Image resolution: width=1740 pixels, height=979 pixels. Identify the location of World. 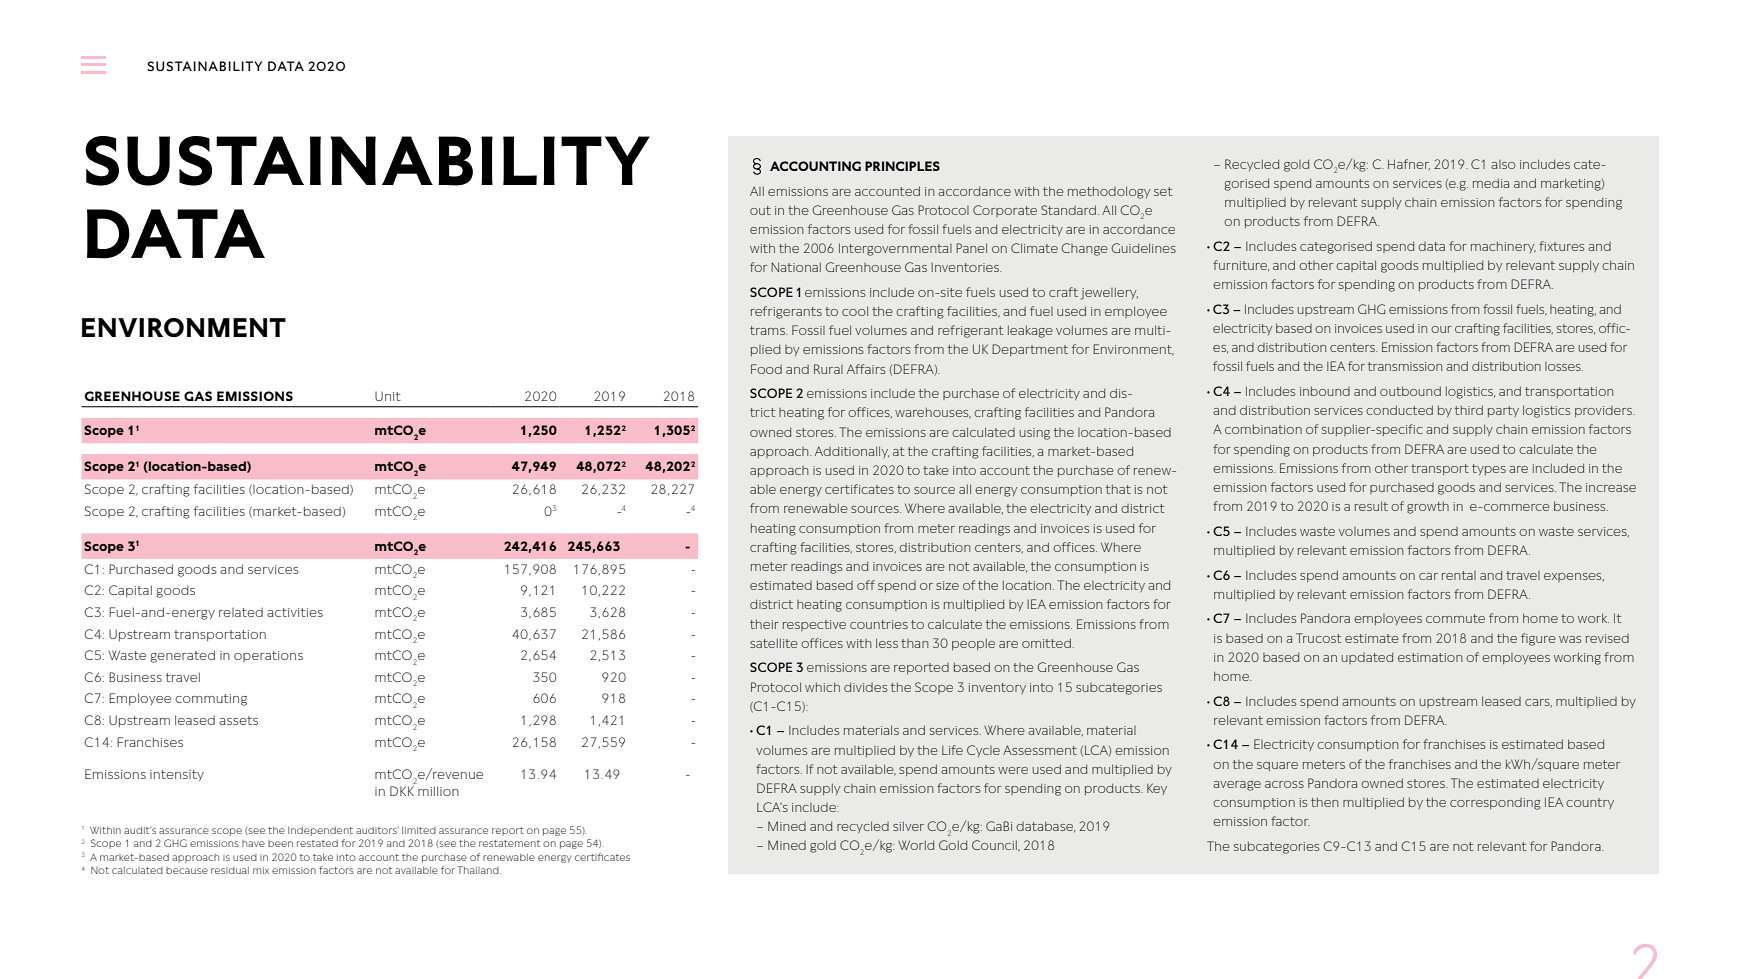
(916, 845).
